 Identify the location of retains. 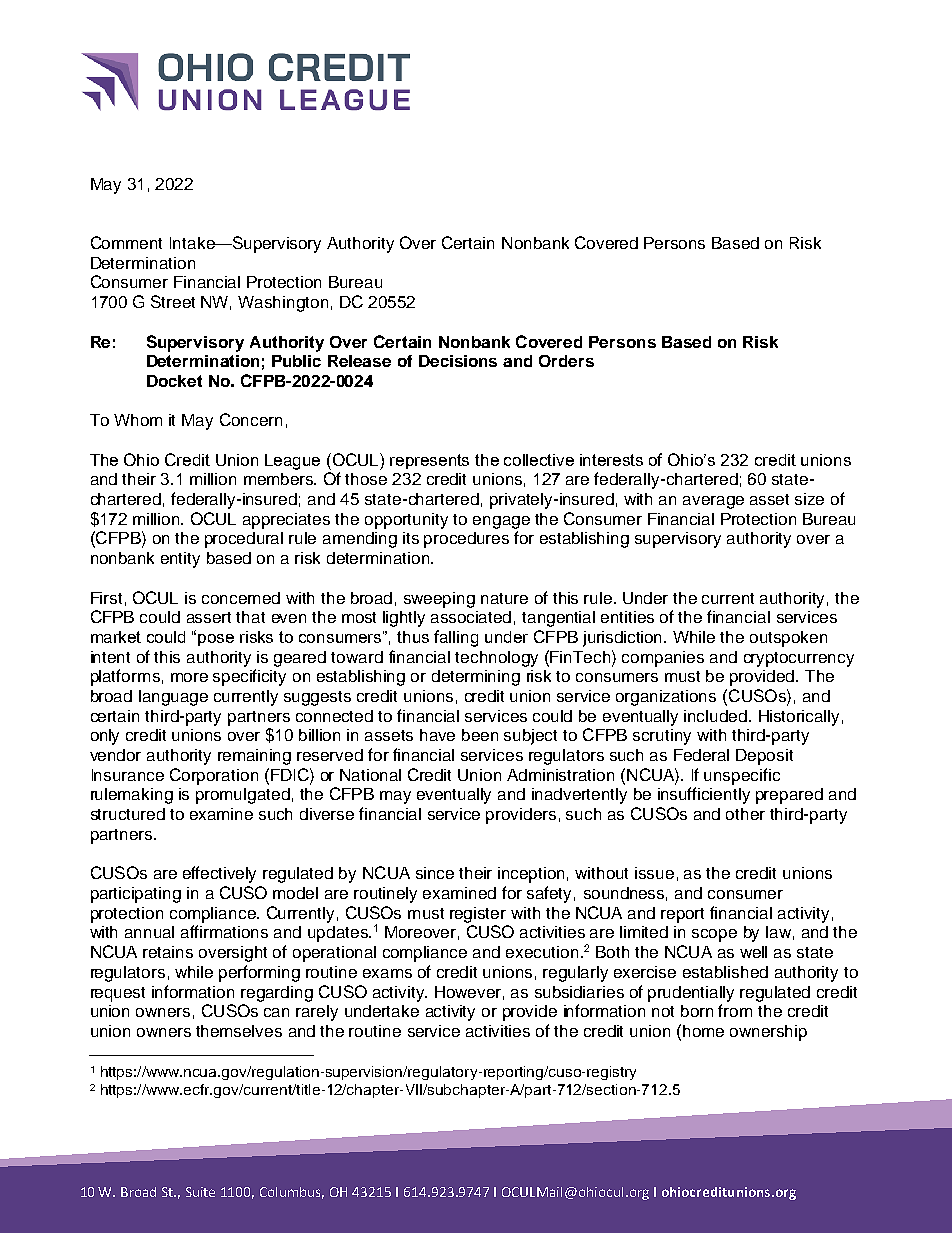
(168, 952).
